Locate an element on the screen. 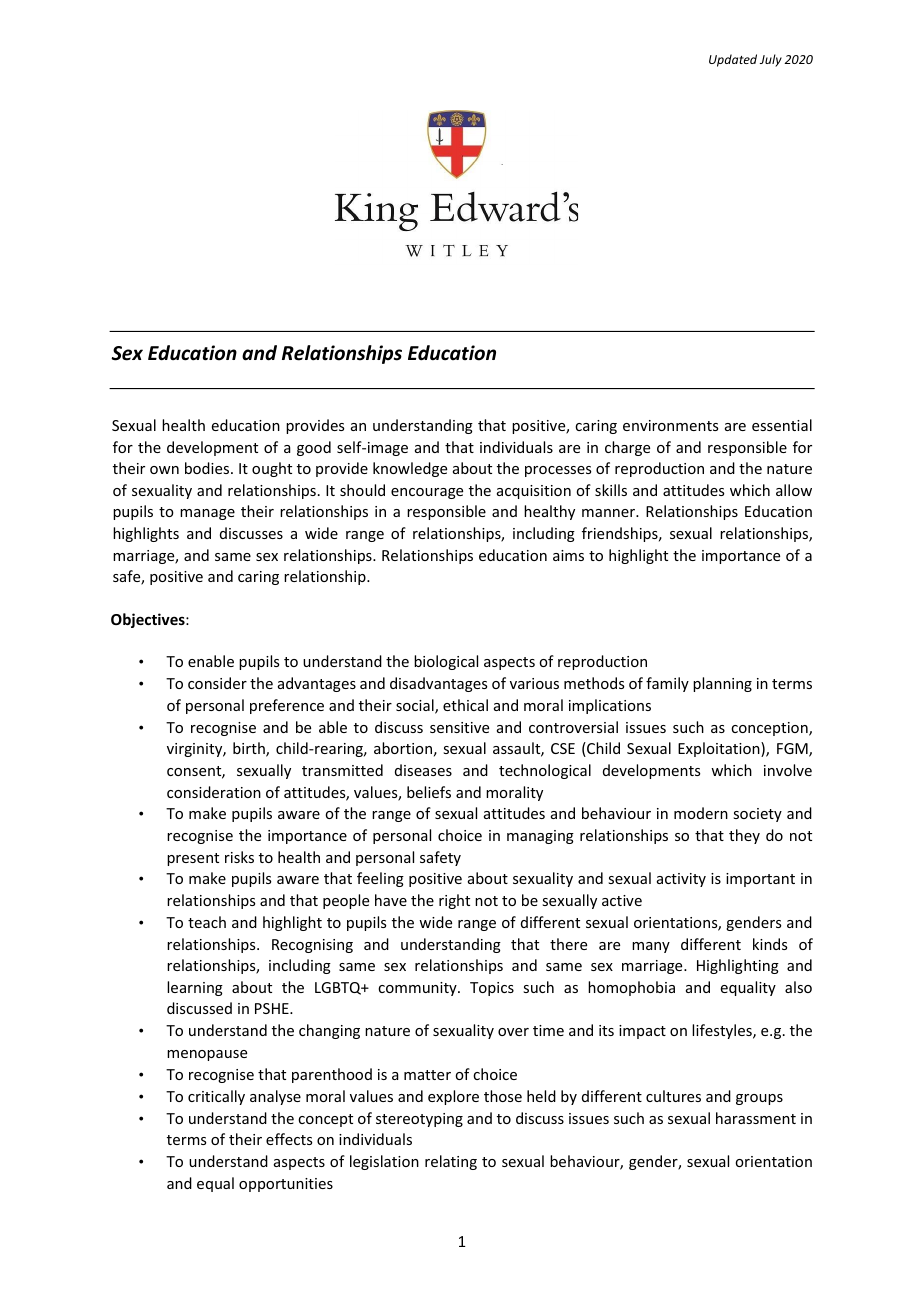 Image resolution: width=924 pixels, height=1308 pixels. Updated is located at coordinates (733, 60).
